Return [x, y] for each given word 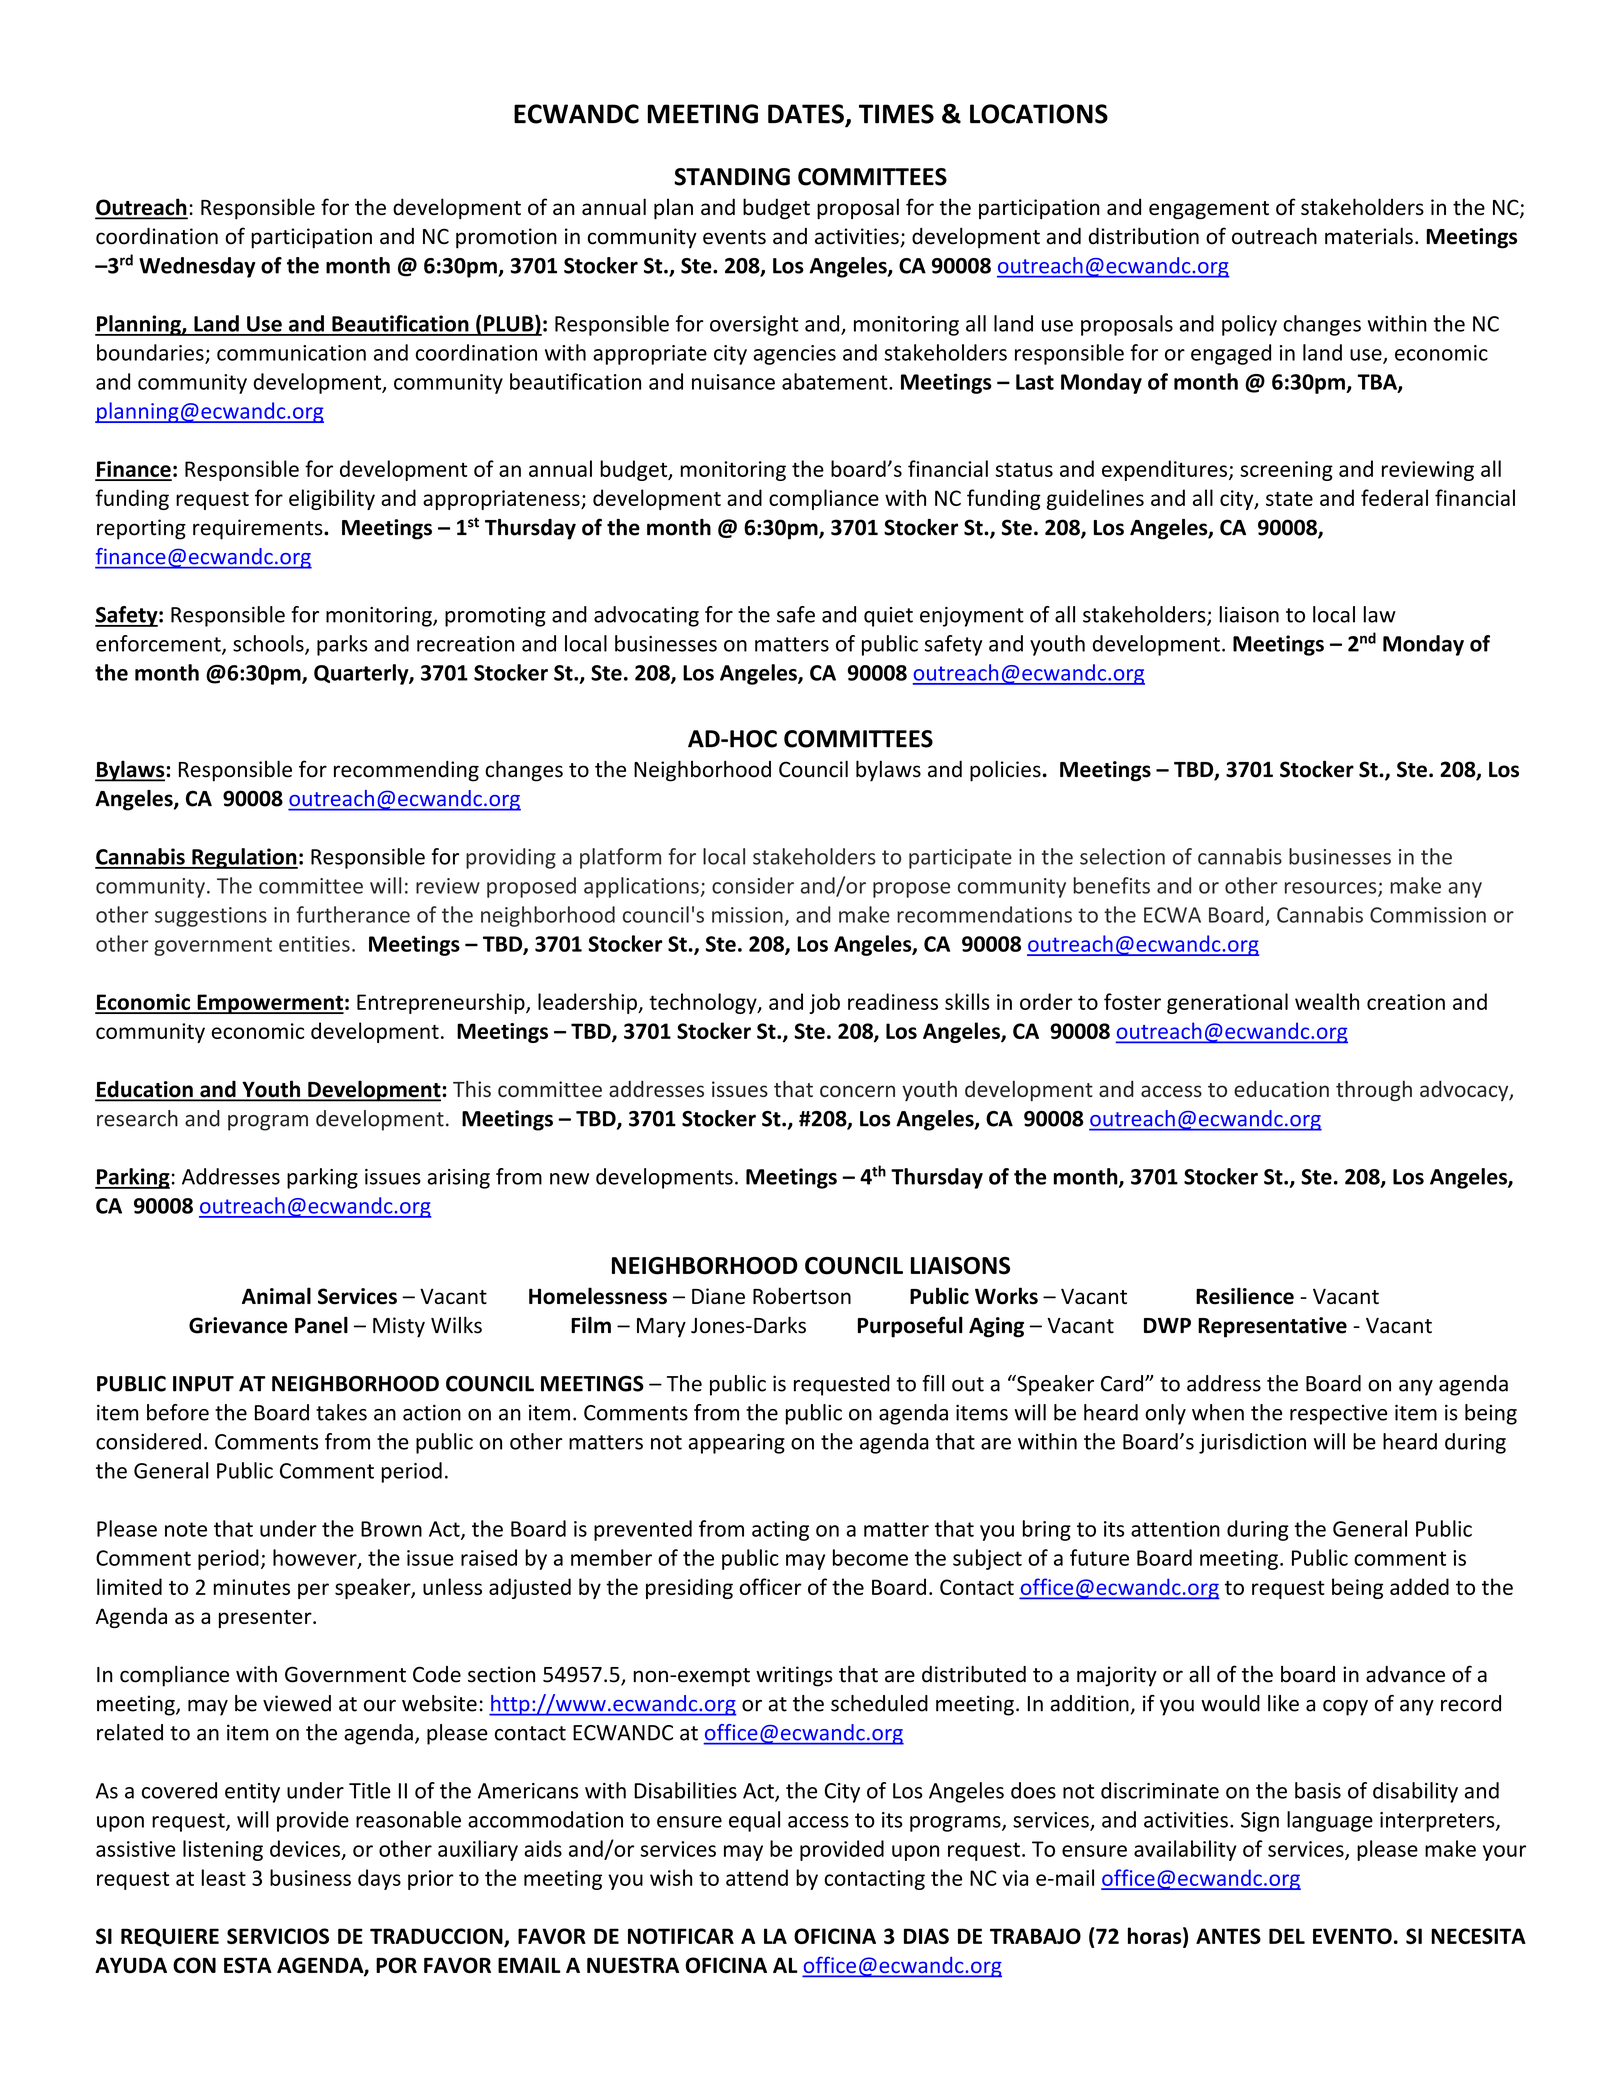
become [870, 1557]
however [316, 1558]
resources [1332, 889]
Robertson [802, 1295]
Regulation [244, 858]
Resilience [1245, 1296]
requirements [259, 529]
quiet [888, 617]
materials [1369, 236]
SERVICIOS [278, 1936]
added [1419, 1586]
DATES [807, 115]
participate [960, 859]
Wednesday [197, 267]
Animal [276, 1296]
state [1289, 499]
